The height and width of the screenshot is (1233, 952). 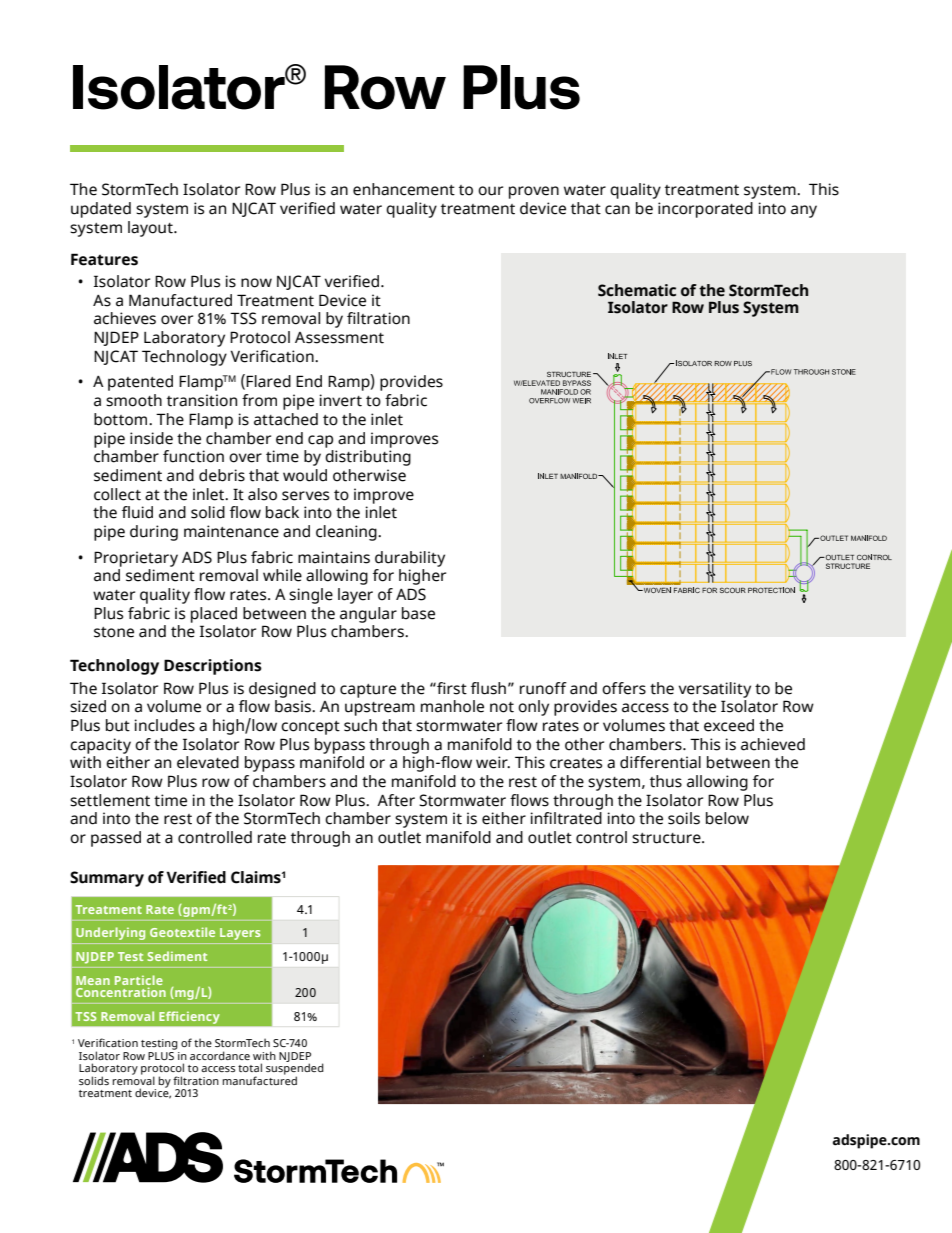 What do you see at coordinates (116, 839) in the screenshot?
I see `passed` at bounding box center [116, 839].
